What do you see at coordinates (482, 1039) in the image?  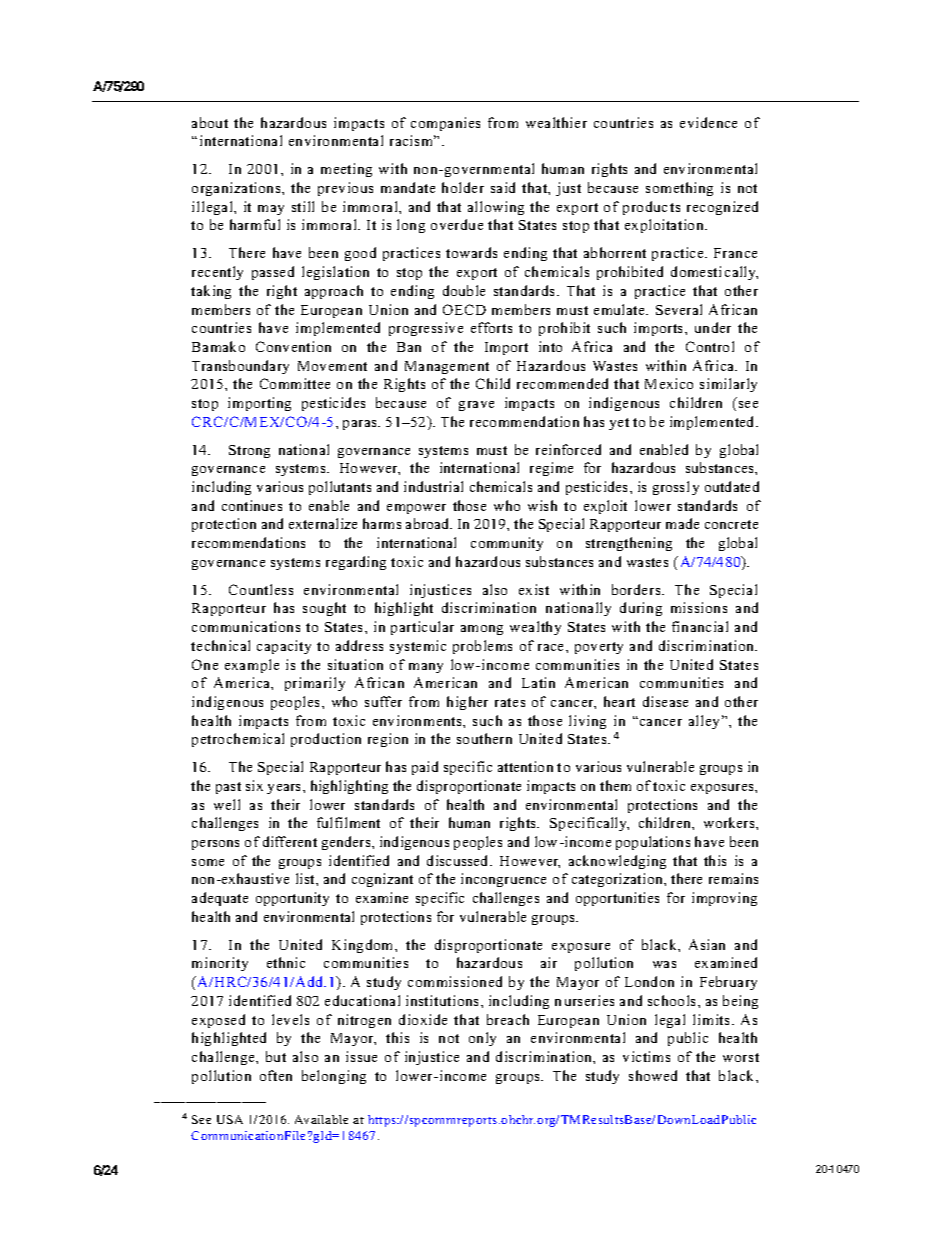 I see `only` at bounding box center [482, 1039].
